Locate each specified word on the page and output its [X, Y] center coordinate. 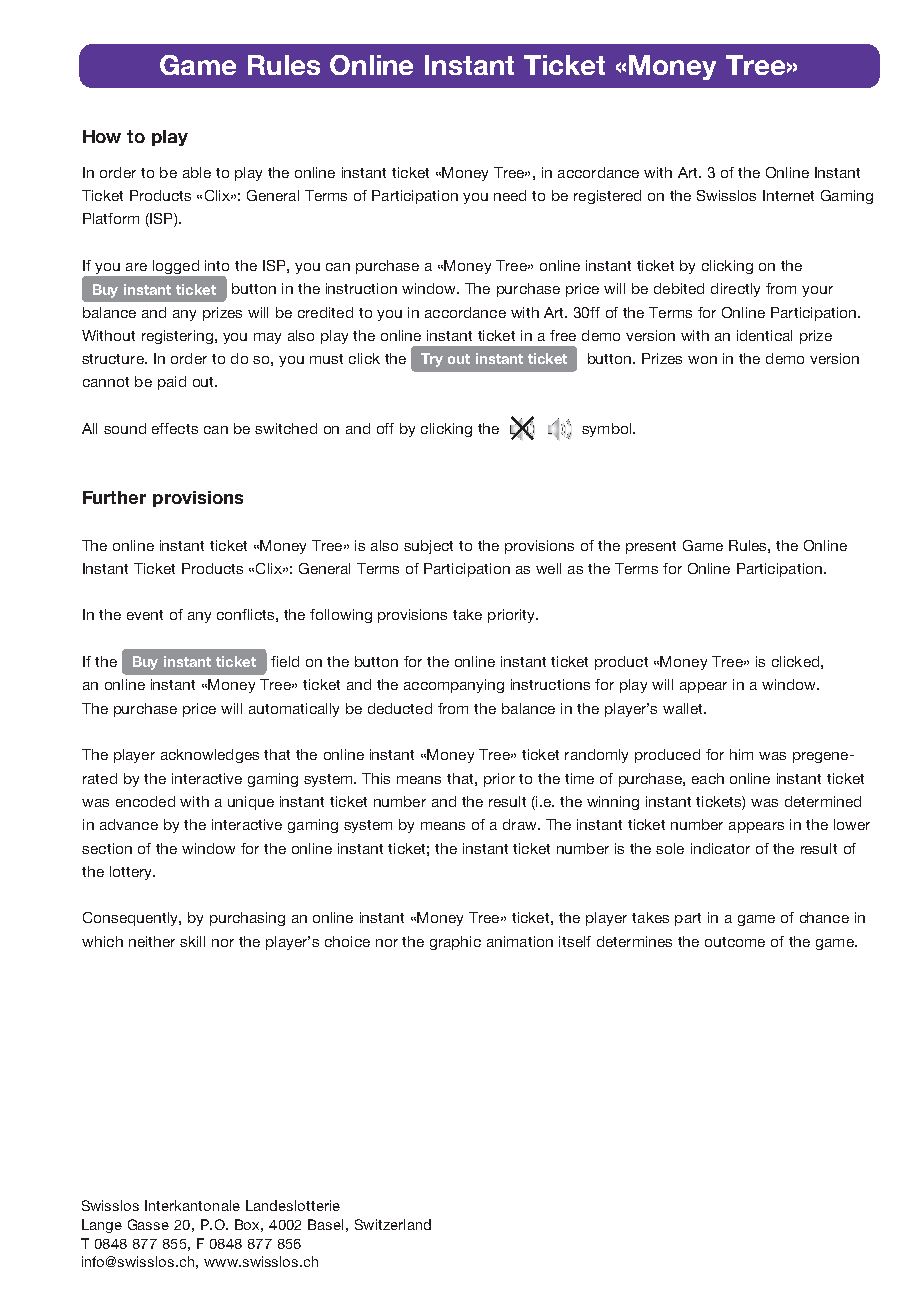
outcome [735, 942]
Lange [102, 1226]
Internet [788, 195]
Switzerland [393, 1224]
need [510, 195]
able [197, 172]
